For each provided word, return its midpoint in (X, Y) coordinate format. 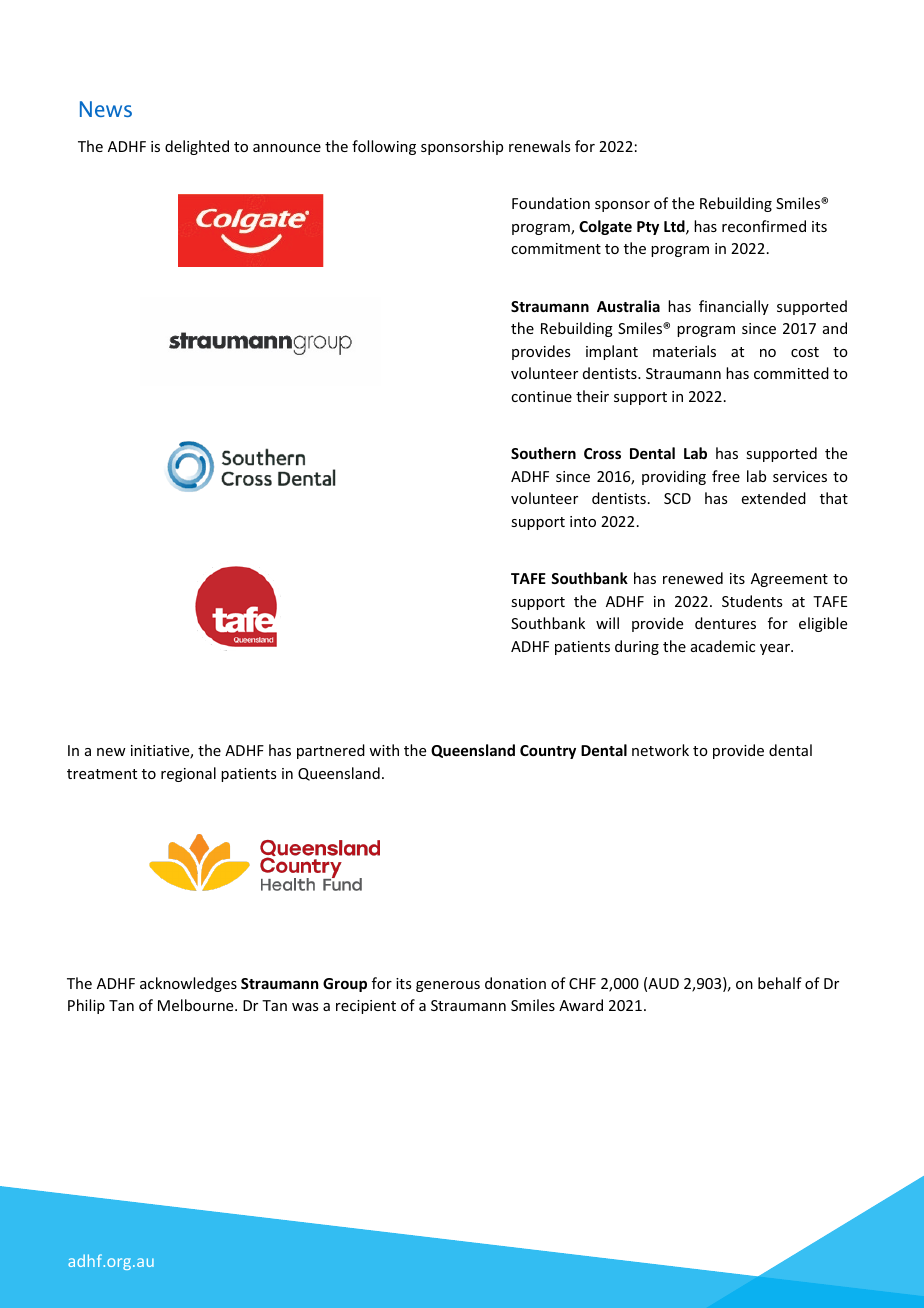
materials (684, 351)
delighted (197, 147)
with (384, 750)
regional (188, 774)
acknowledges (188, 984)
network (660, 750)
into (583, 521)
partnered (331, 751)
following (384, 147)
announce (287, 148)
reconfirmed (764, 226)
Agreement (789, 580)
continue (541, 396)
